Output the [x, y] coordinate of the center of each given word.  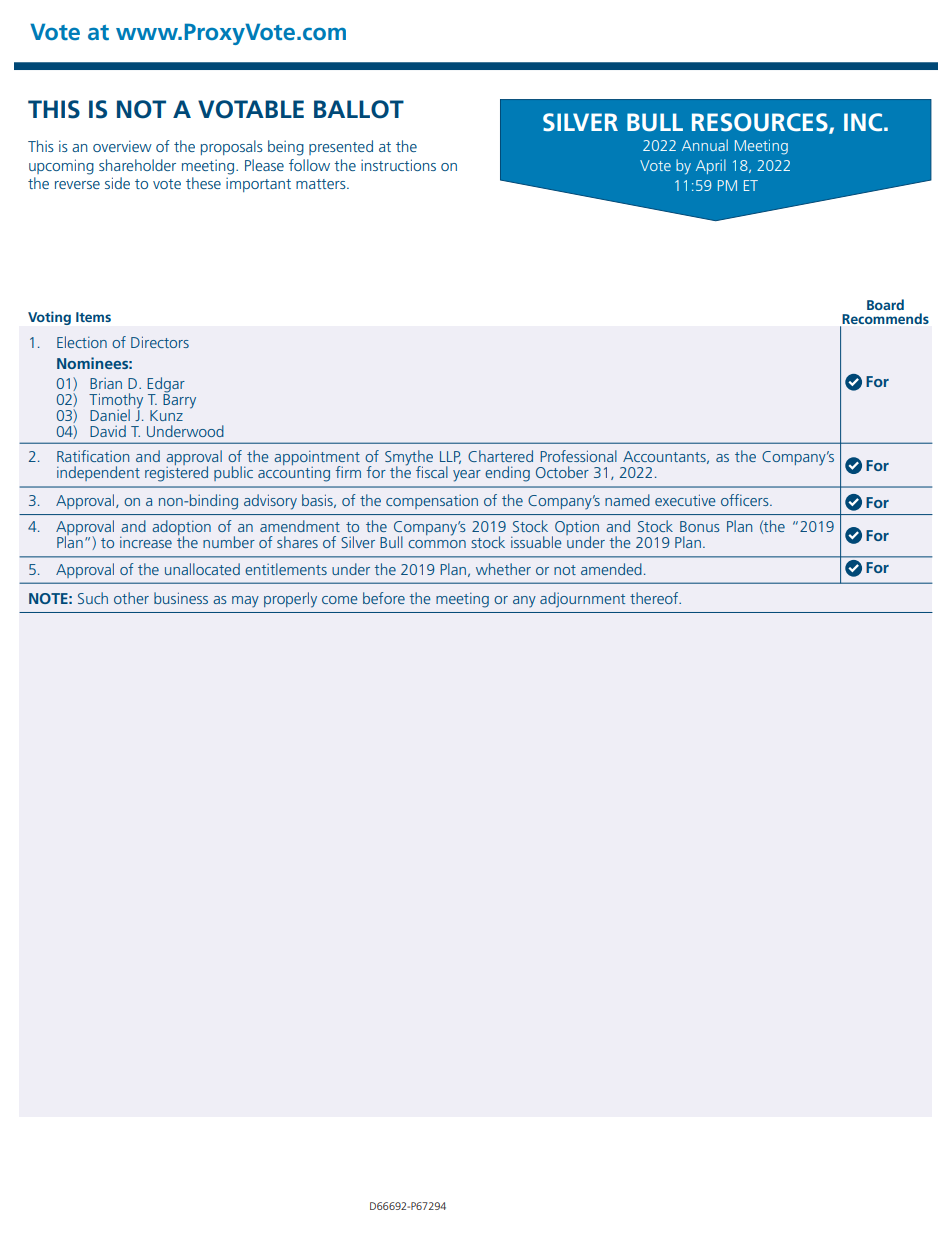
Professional [578, 456]
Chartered [500, 456]
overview [122, 146]
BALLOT [359, 109]
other [131, 598]
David [108, 431]
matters [322, 184]
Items [93, 317]
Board [885, 304]
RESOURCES [761, 123]
